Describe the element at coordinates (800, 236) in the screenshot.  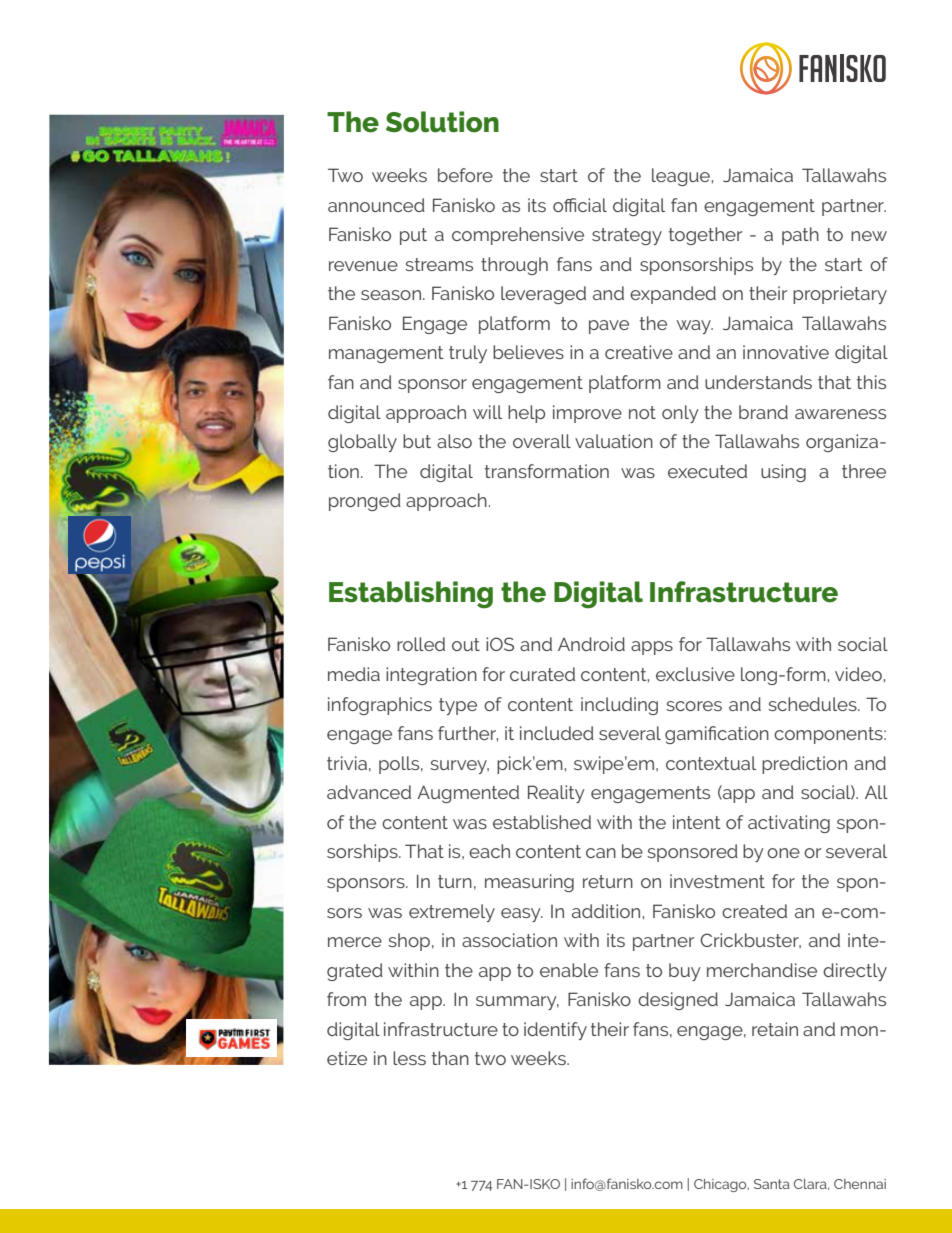
I see `path` at that location.
